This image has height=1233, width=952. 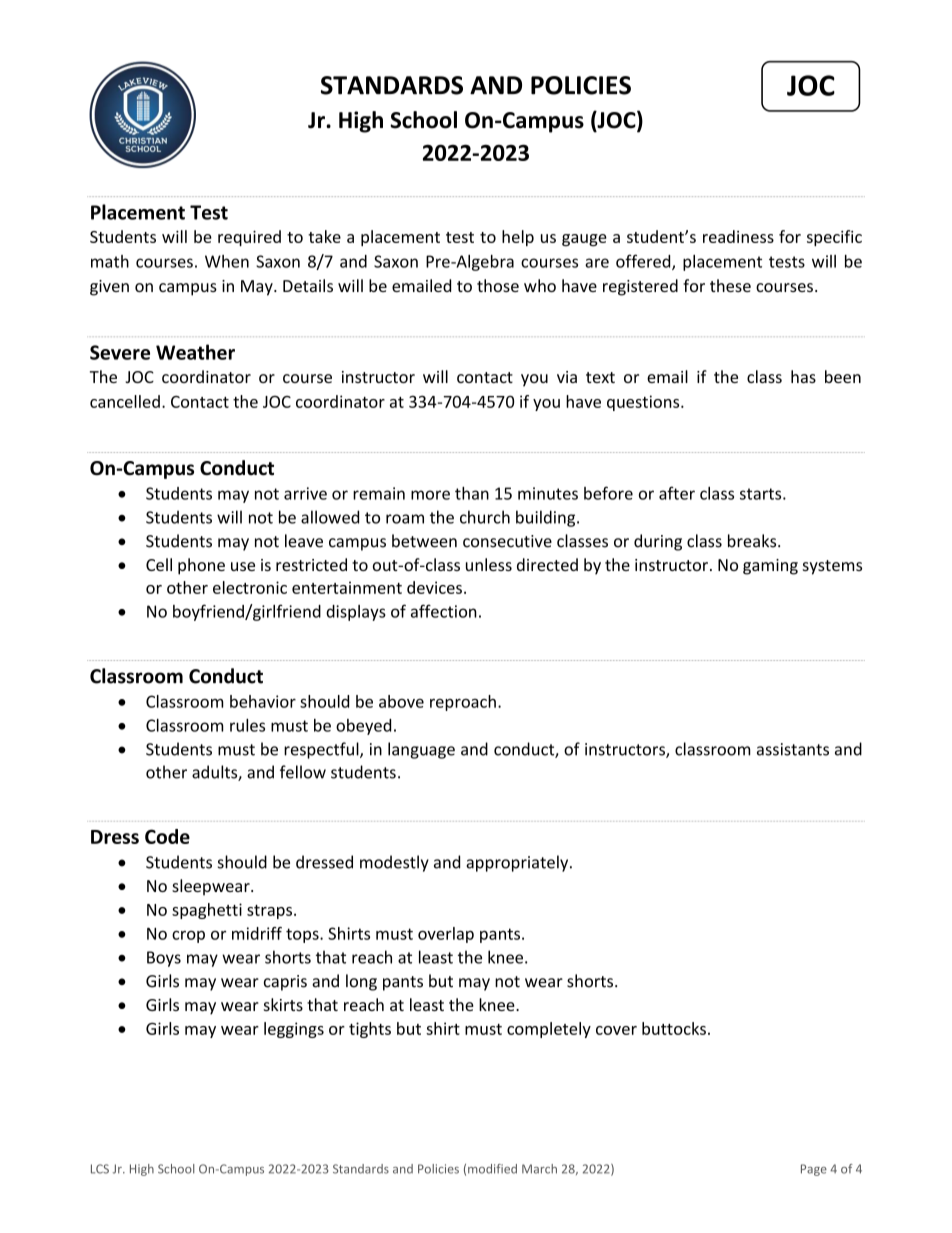 I want to click on modified, so click(x=492, y=1169).
